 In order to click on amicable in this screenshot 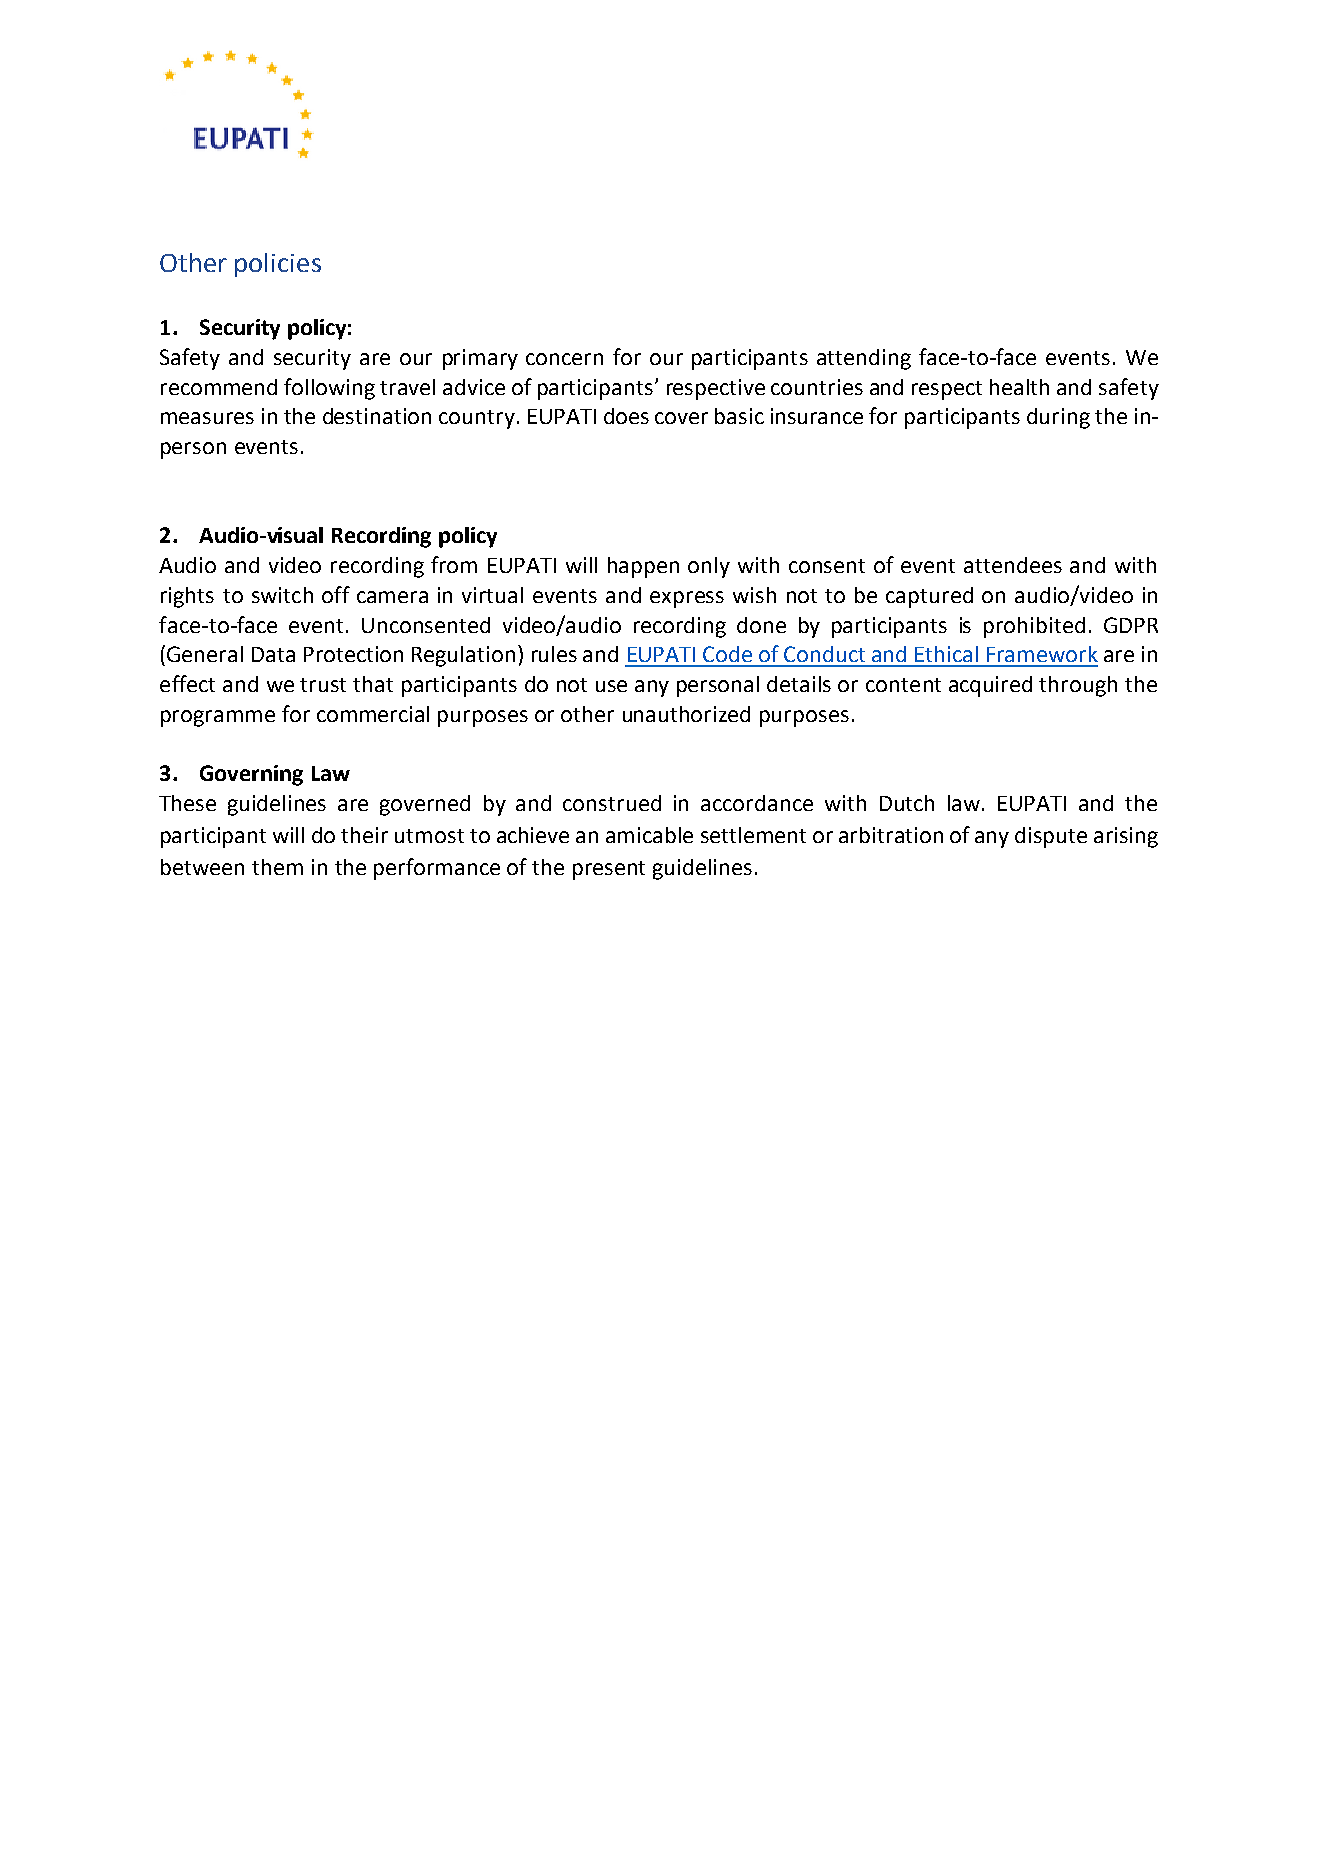, I will do `click(649, 835)`.
